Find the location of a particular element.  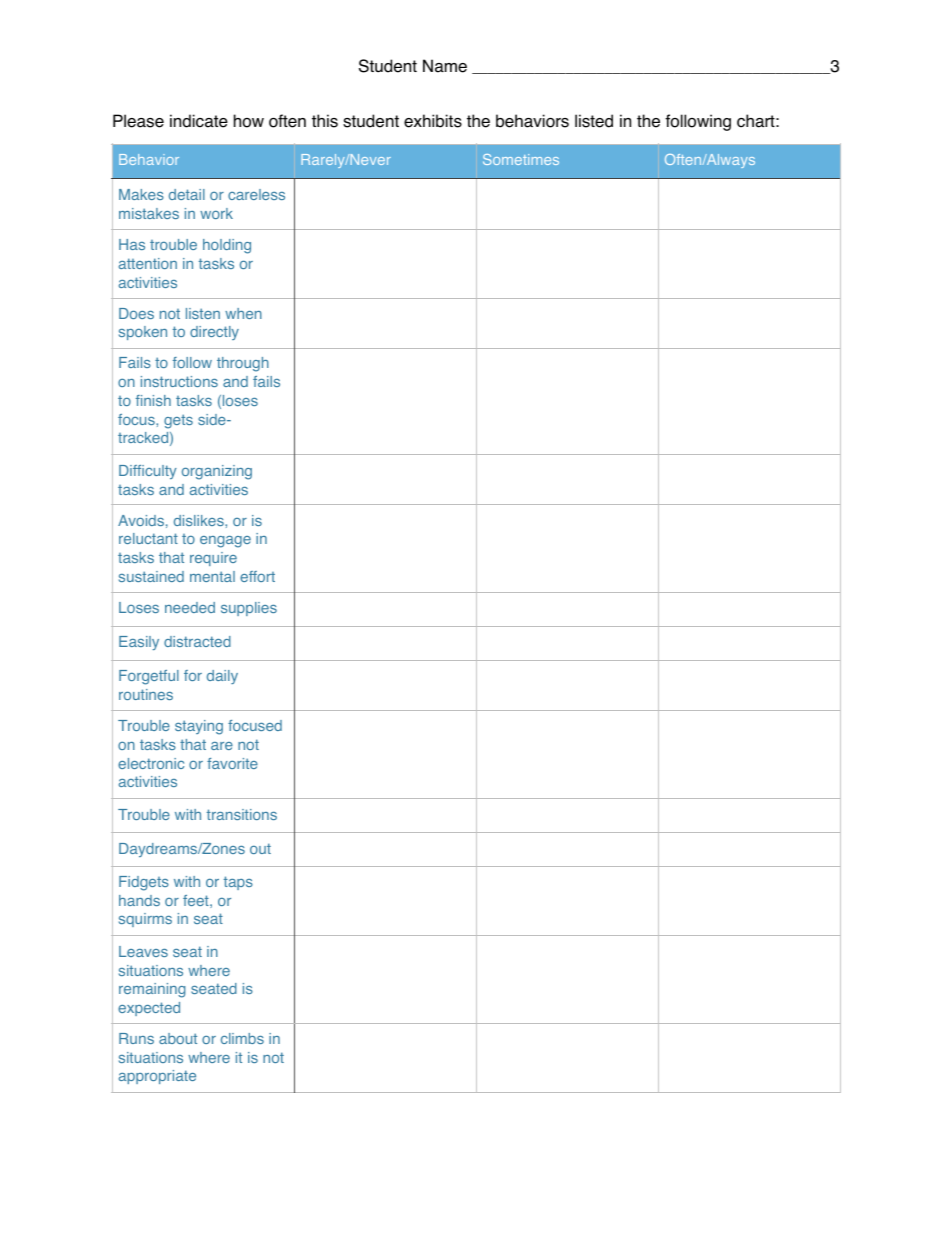

supplies is located at coordinates (249, 609).
